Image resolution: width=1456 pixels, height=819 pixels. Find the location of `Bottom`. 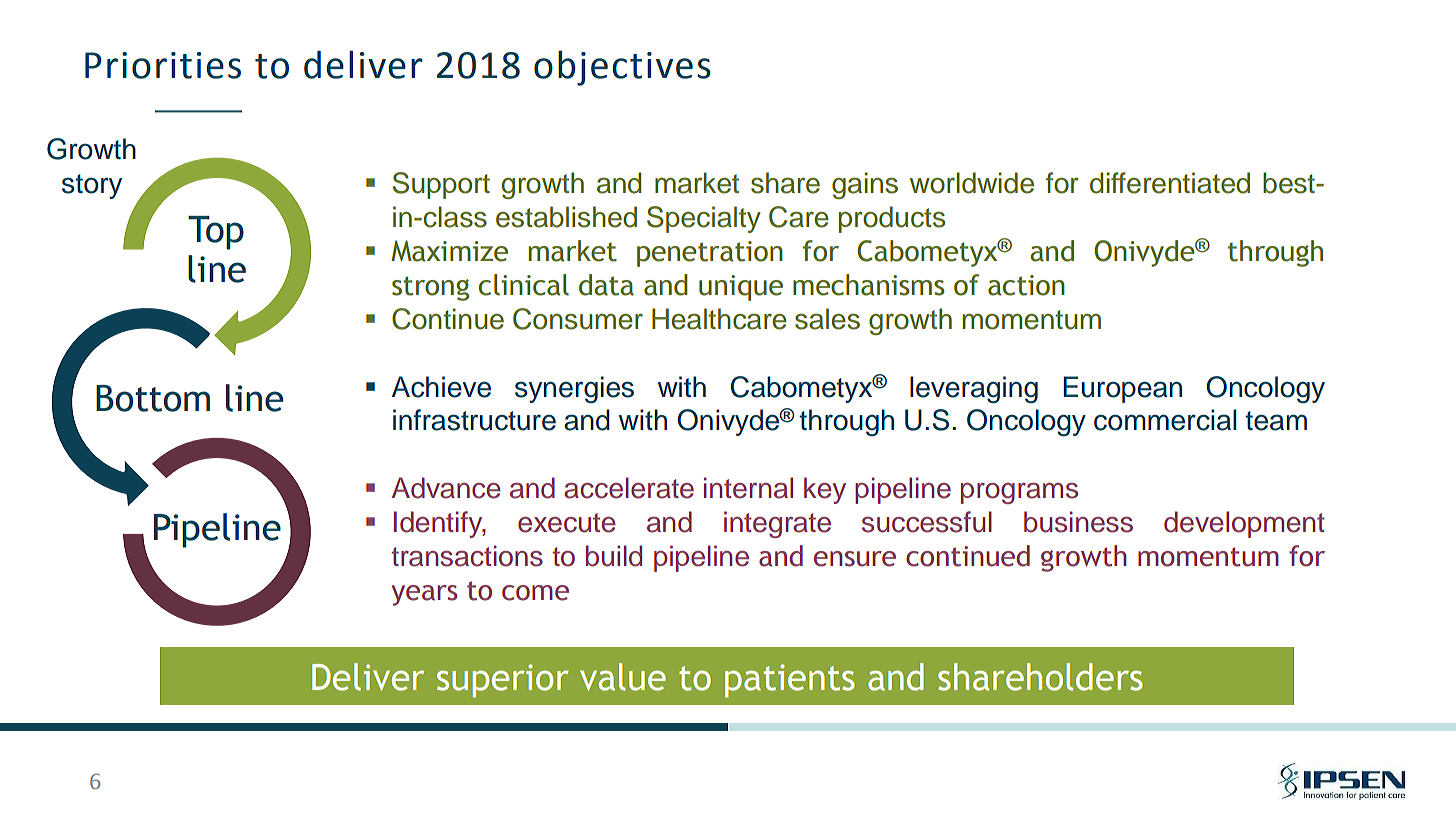

Bottom is located at coordinates (153, 398).
